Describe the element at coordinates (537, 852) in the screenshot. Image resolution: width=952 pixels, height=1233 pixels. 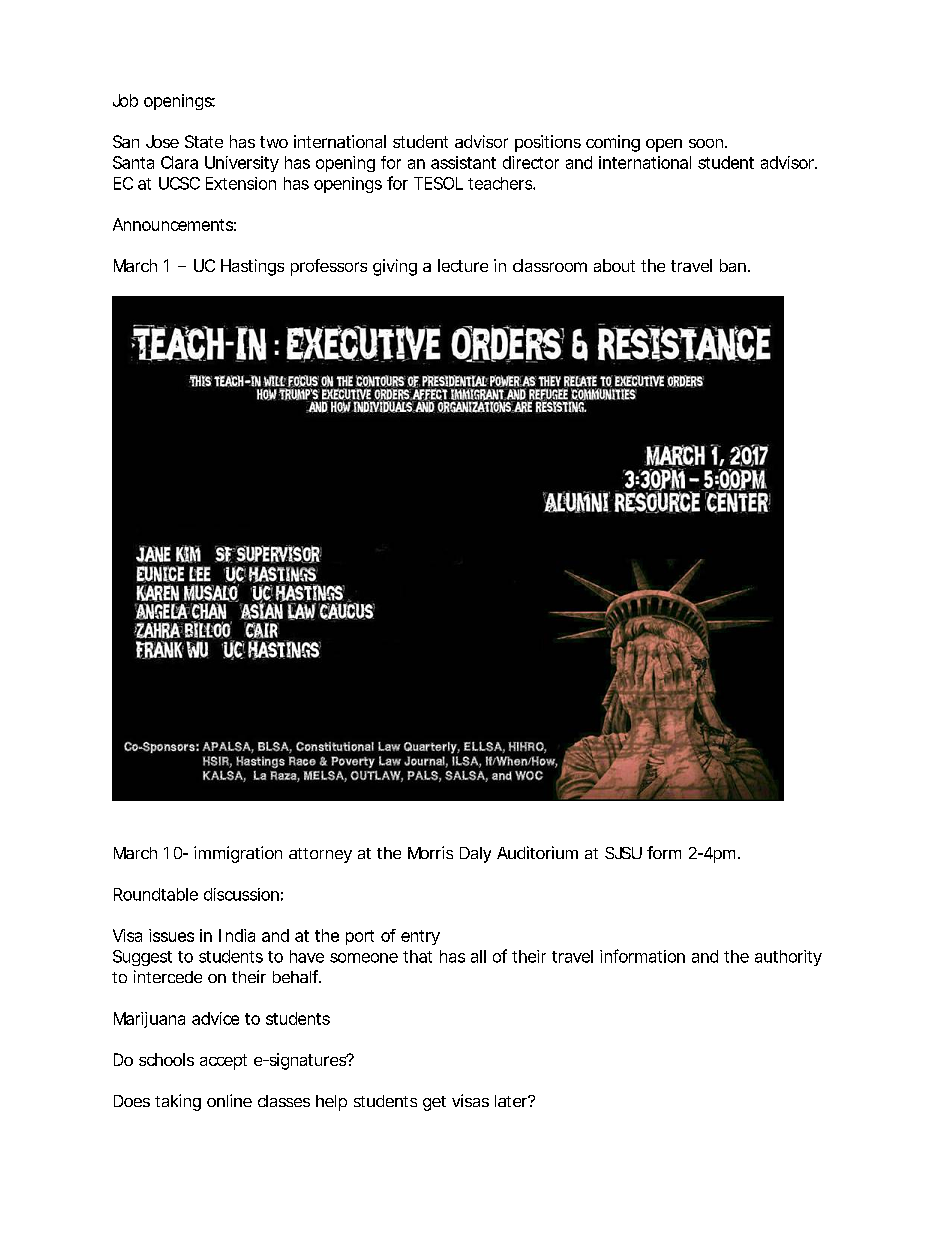
I see `Auditorium` at that location.
